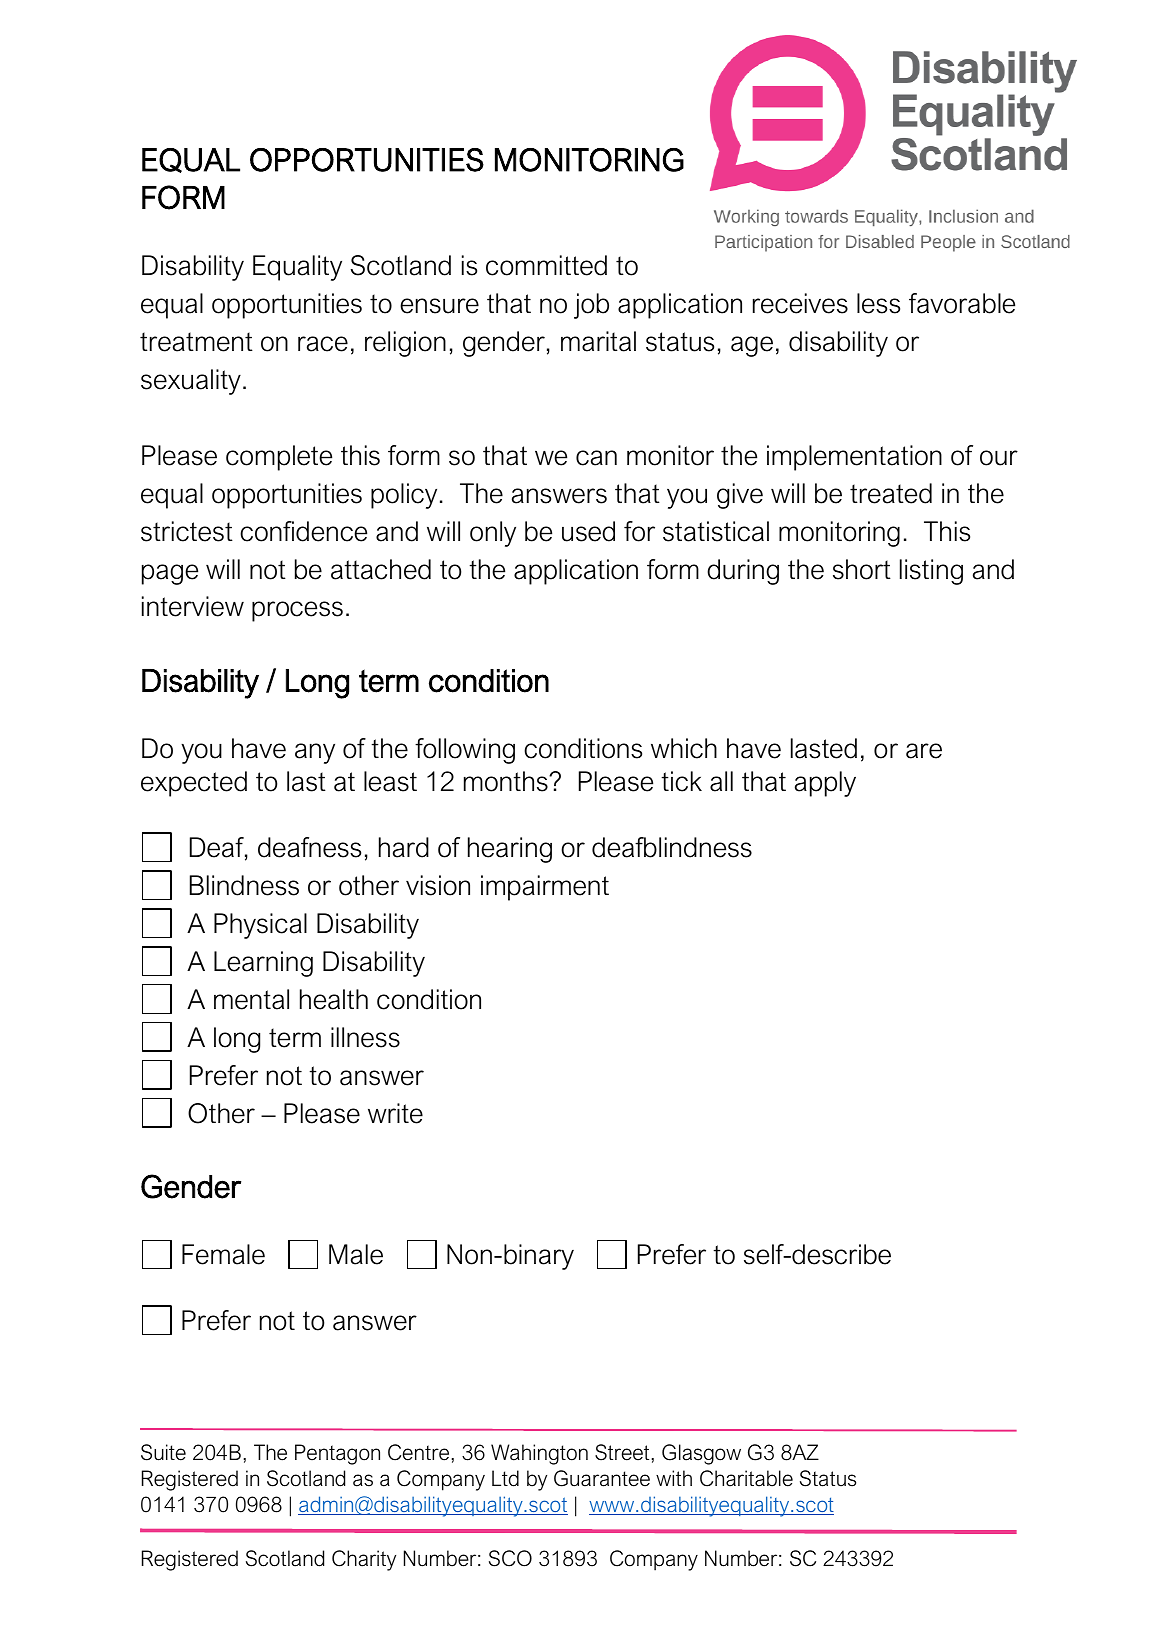 The height and width of the page is (1640, 1159). I want to click on race, so click(323, 344).
